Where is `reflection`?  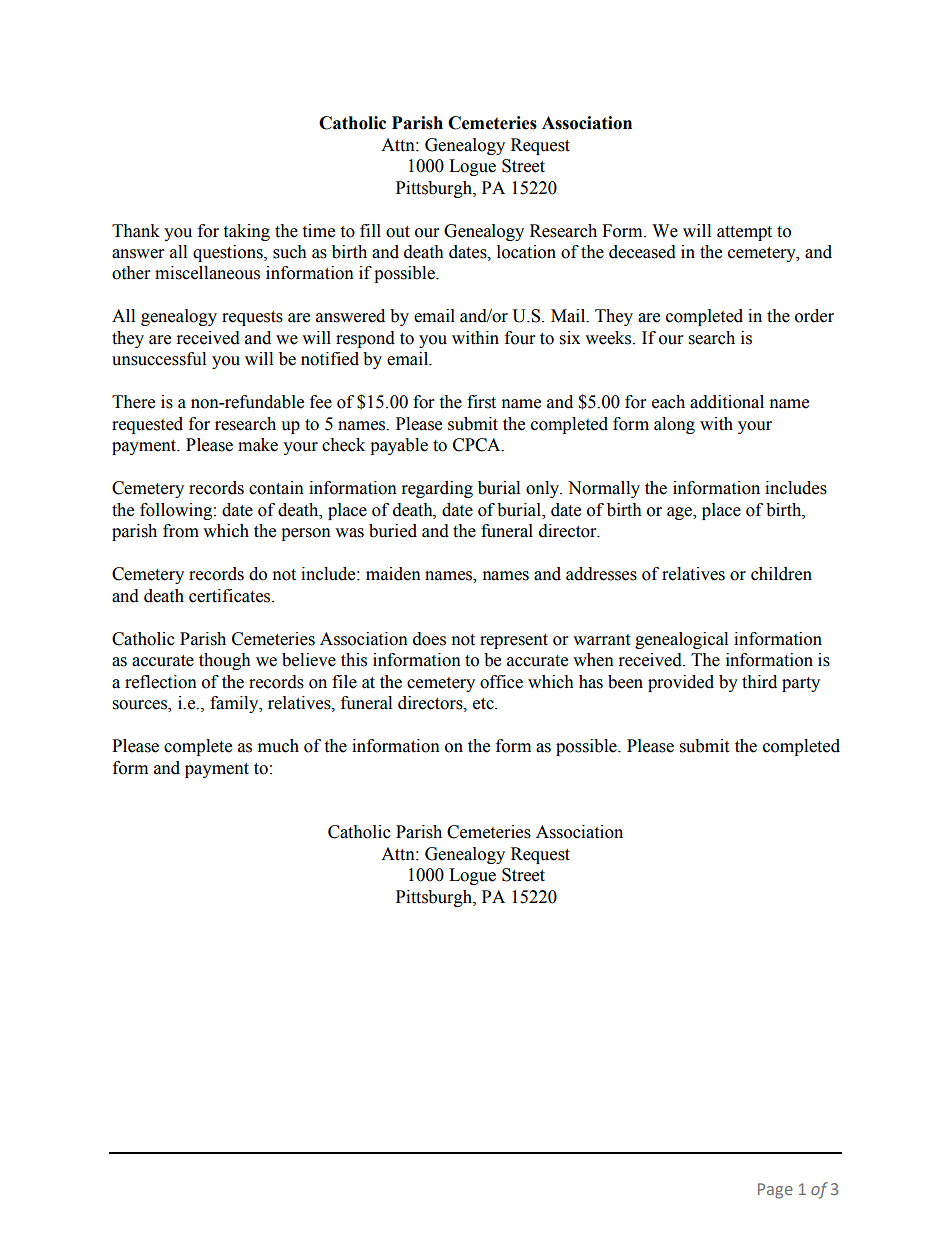
reflection is located at coordinates (161, 682).
